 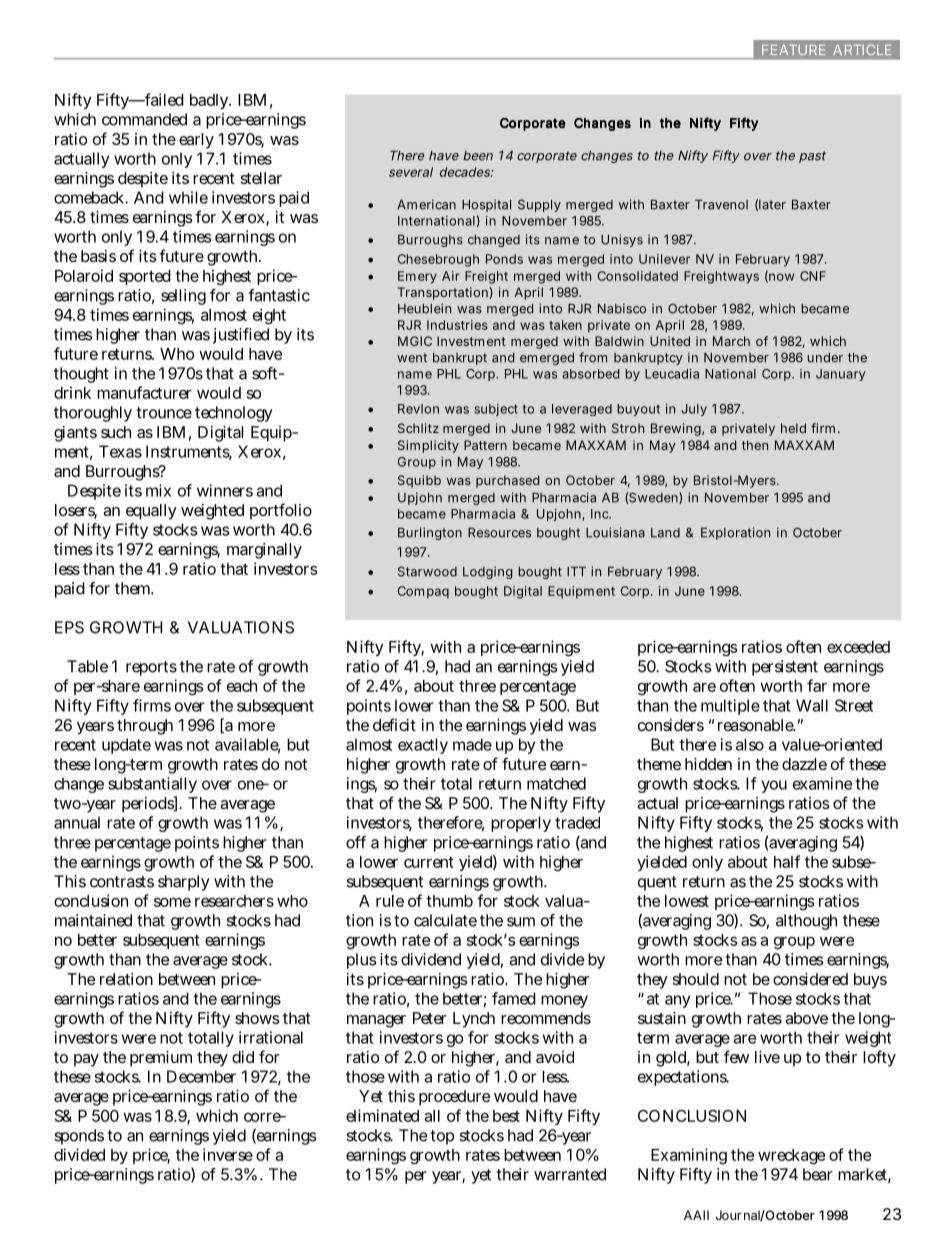 What do you see at coordinates (486, 205) in the page?
I see `Hospital` at bounding box center [486, 205].
